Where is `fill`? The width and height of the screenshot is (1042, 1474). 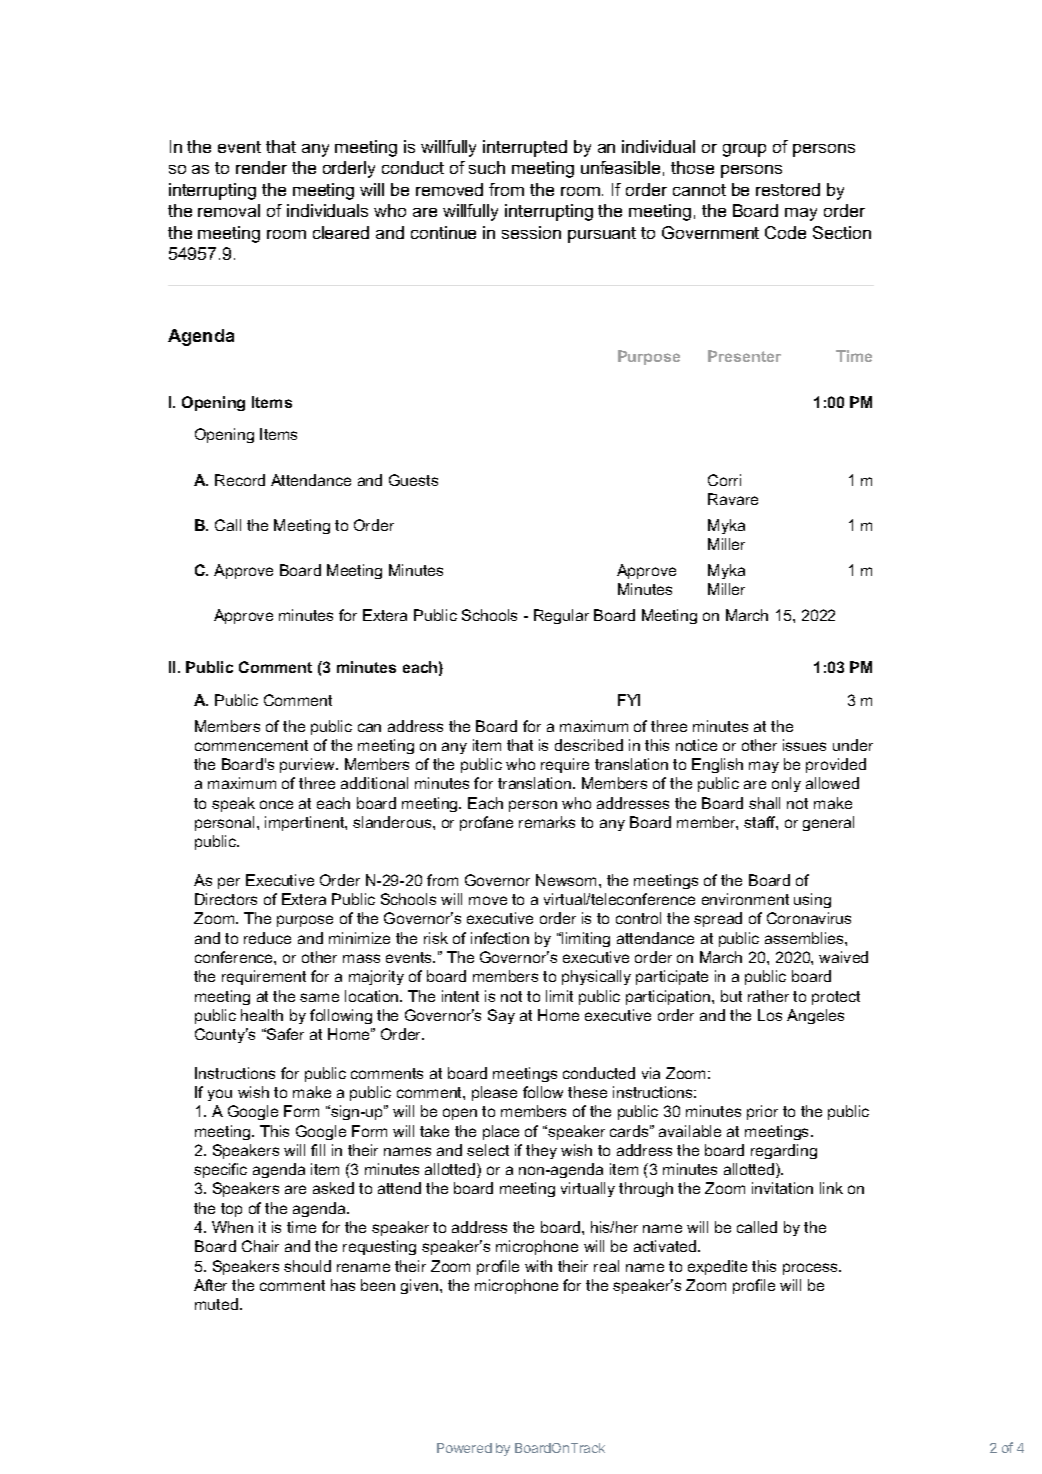 fill is located at coordinates (318, 1150).
